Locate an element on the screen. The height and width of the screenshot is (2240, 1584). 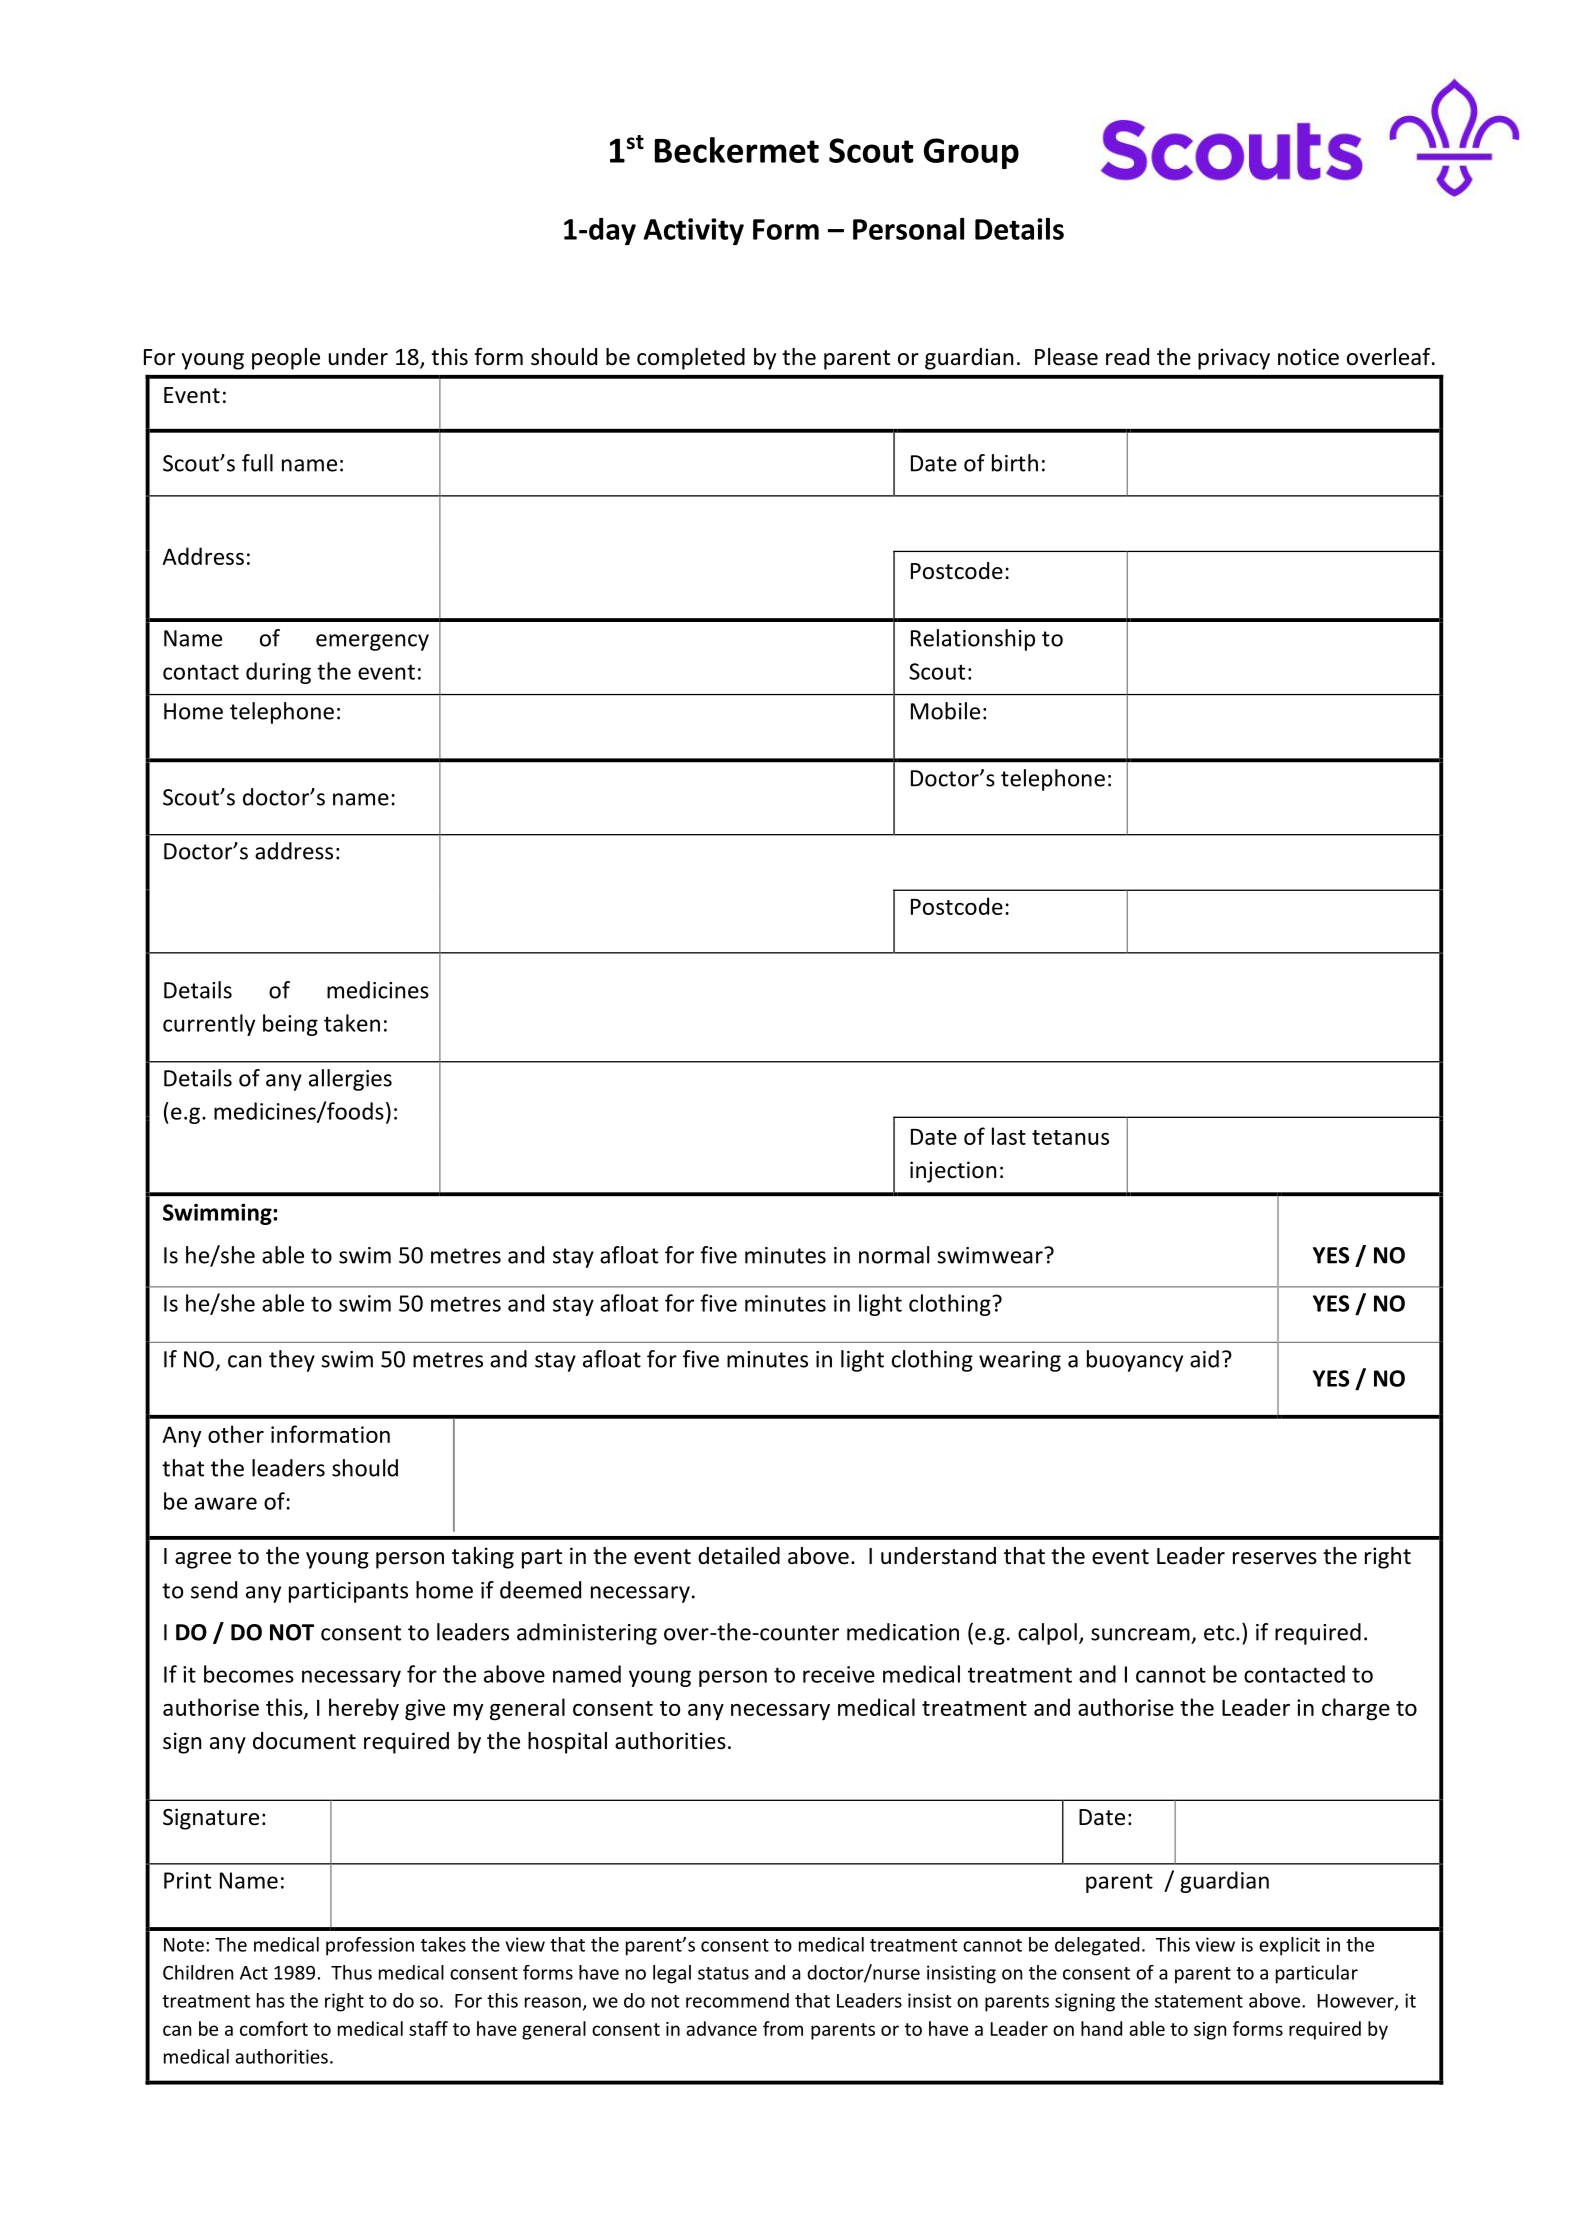
tetanus is located at coordinates (1070, 1137).
